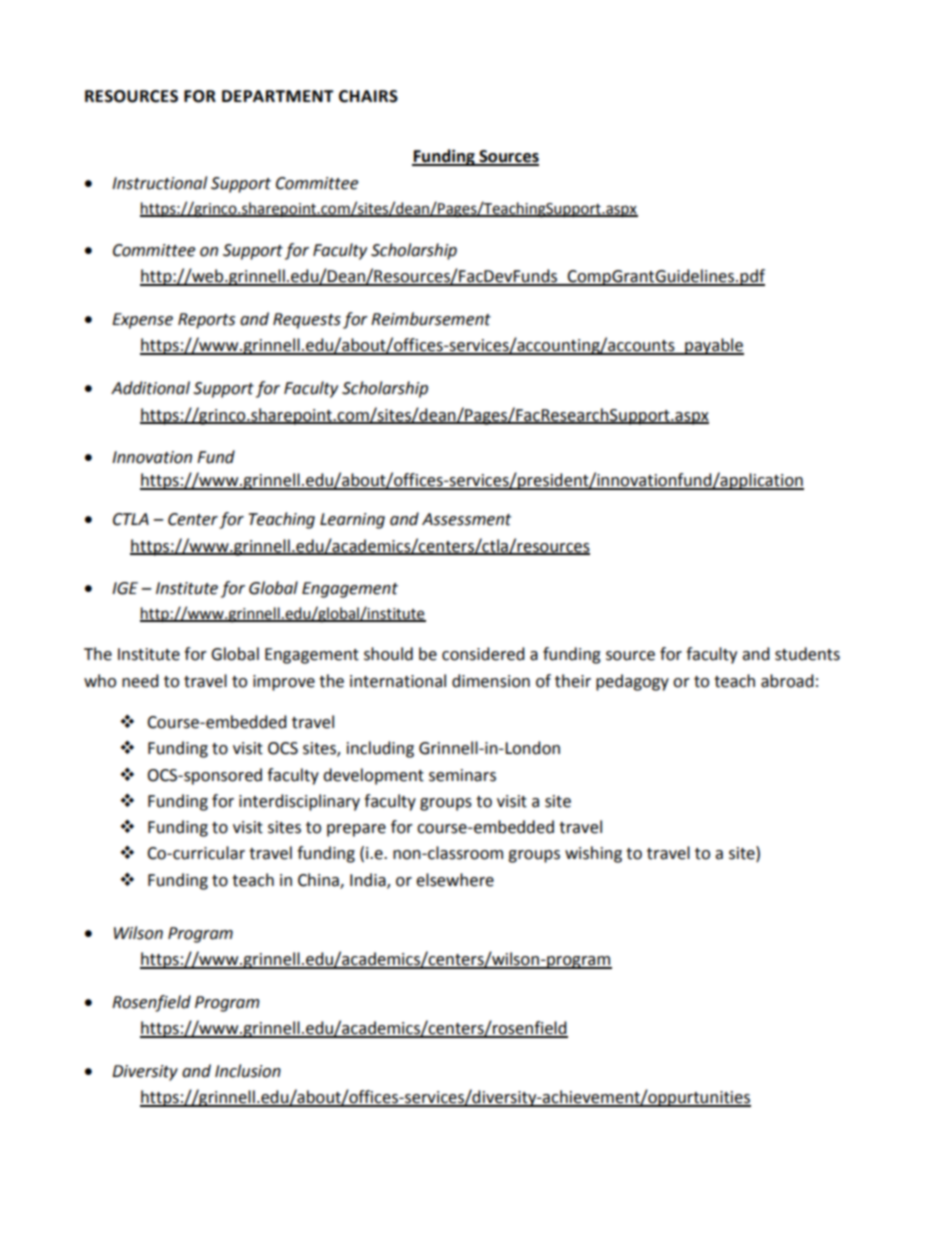 The image size is (952, 1233). What do you see at coordinates (125, 588) in the document?
I see `IGE` at bounding box center [125, 588].
